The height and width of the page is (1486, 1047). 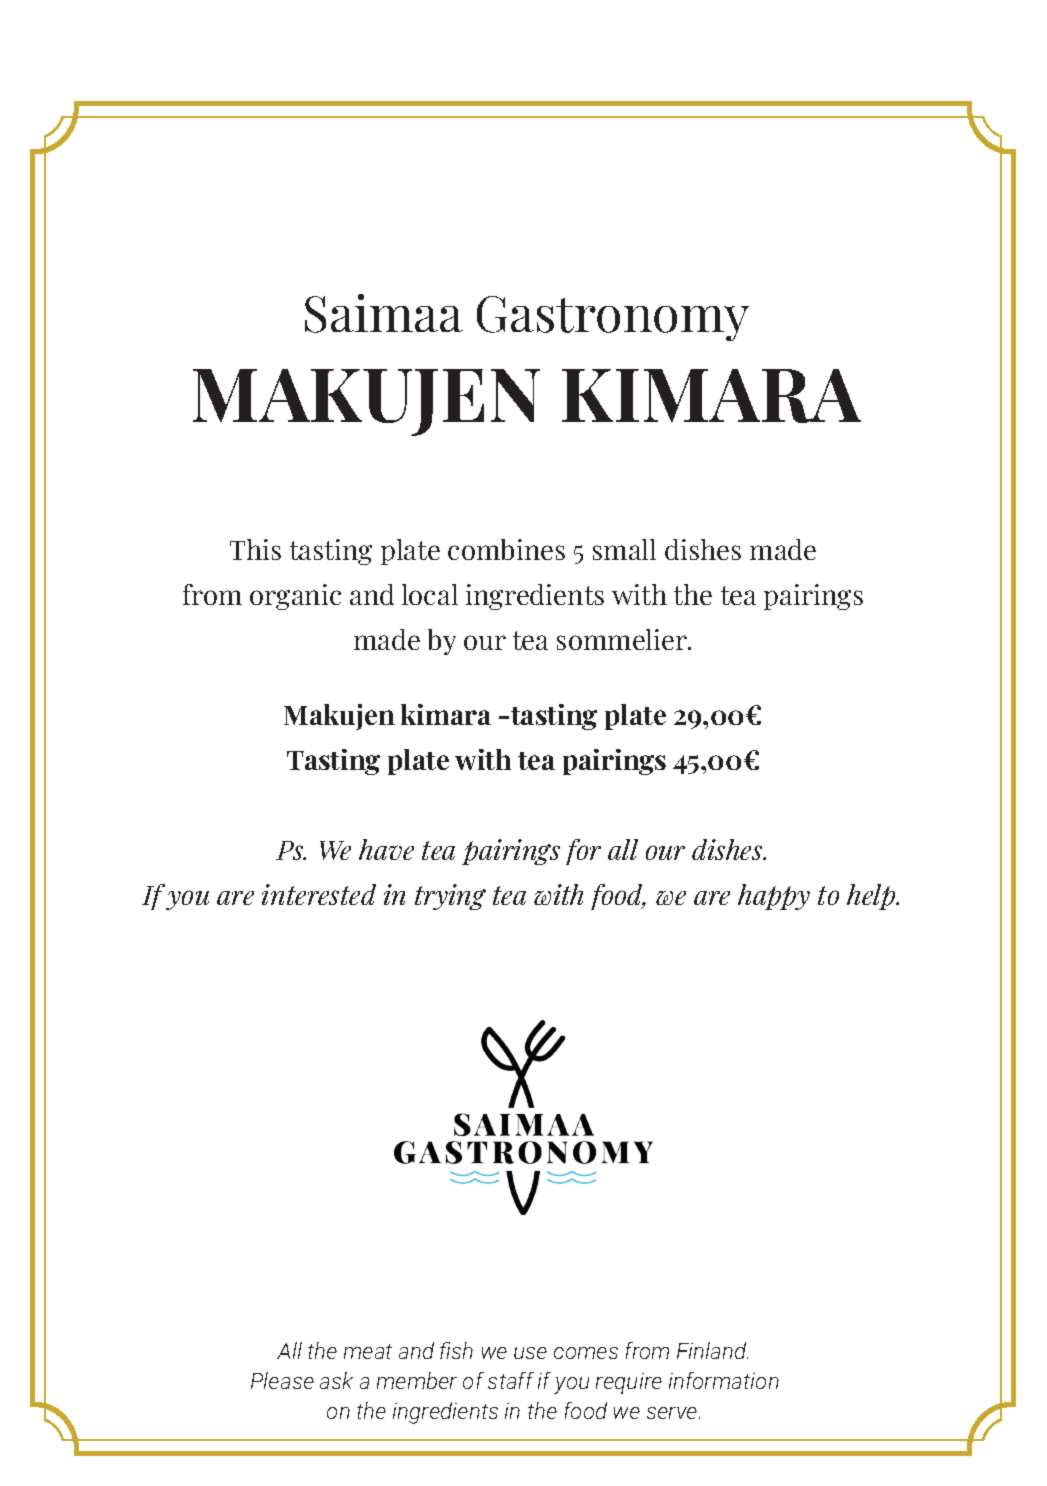 What do you see at coordinates (255, 549) in the page?
I see `This` at bounding box center [255, 549].
